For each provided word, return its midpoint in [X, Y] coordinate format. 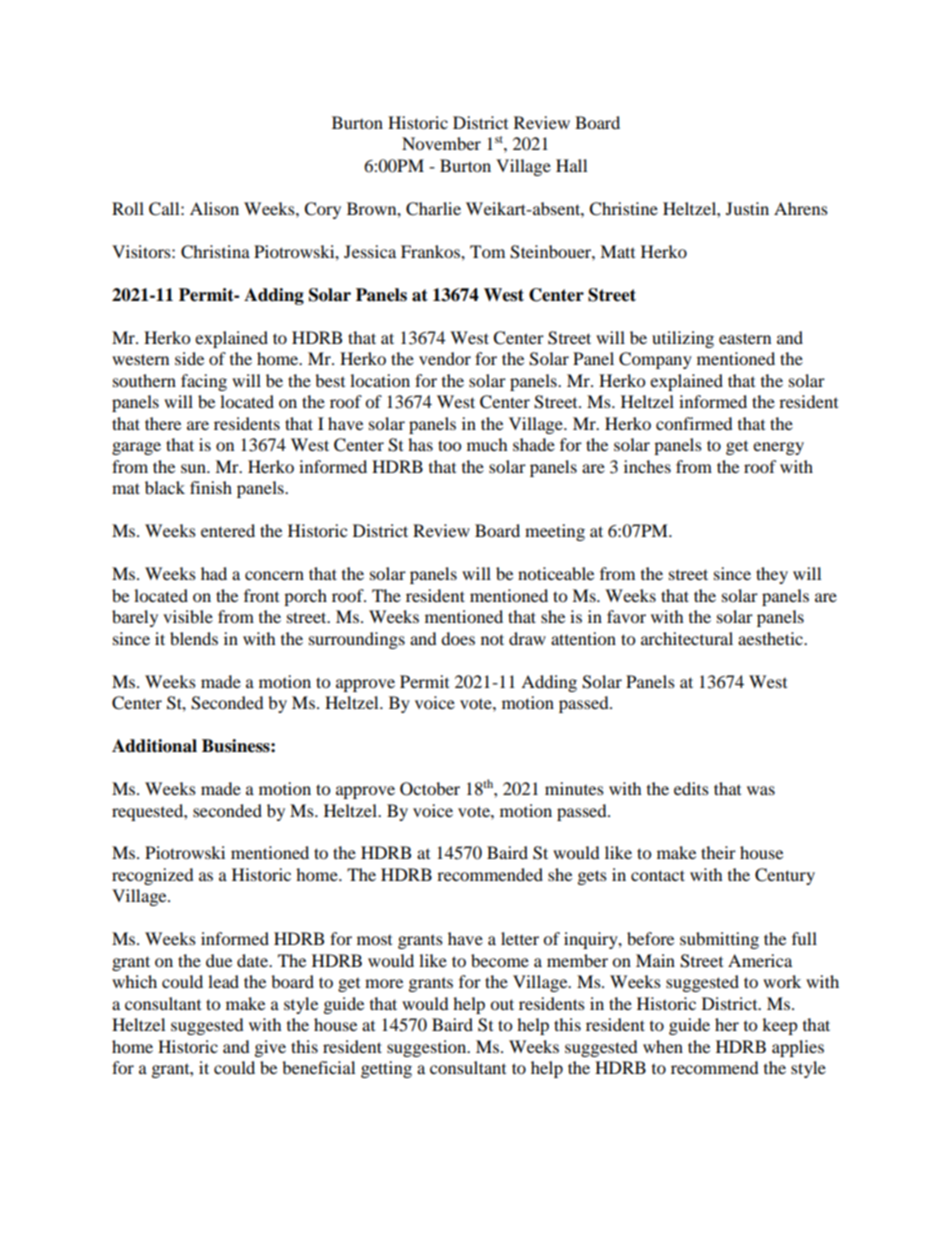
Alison [214, 208]
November [441, 143]
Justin [747, 208]
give [270, 1048]
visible [188, 616]
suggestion [428, 1048]
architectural [687, 638]
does [458, 638]
